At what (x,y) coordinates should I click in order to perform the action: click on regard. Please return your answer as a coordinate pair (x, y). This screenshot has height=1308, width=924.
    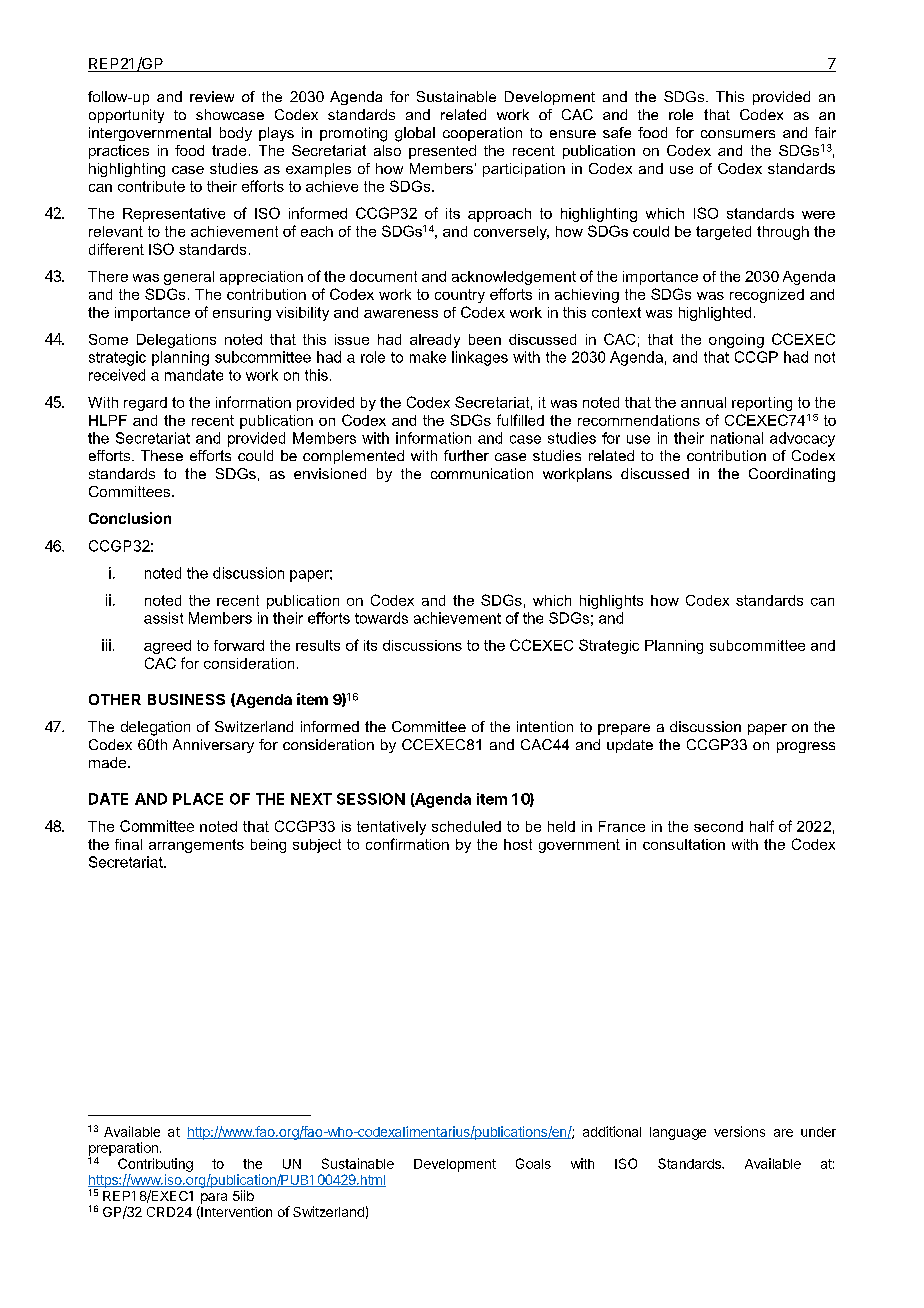
    Looking at the image, I should click on (145, 404).
